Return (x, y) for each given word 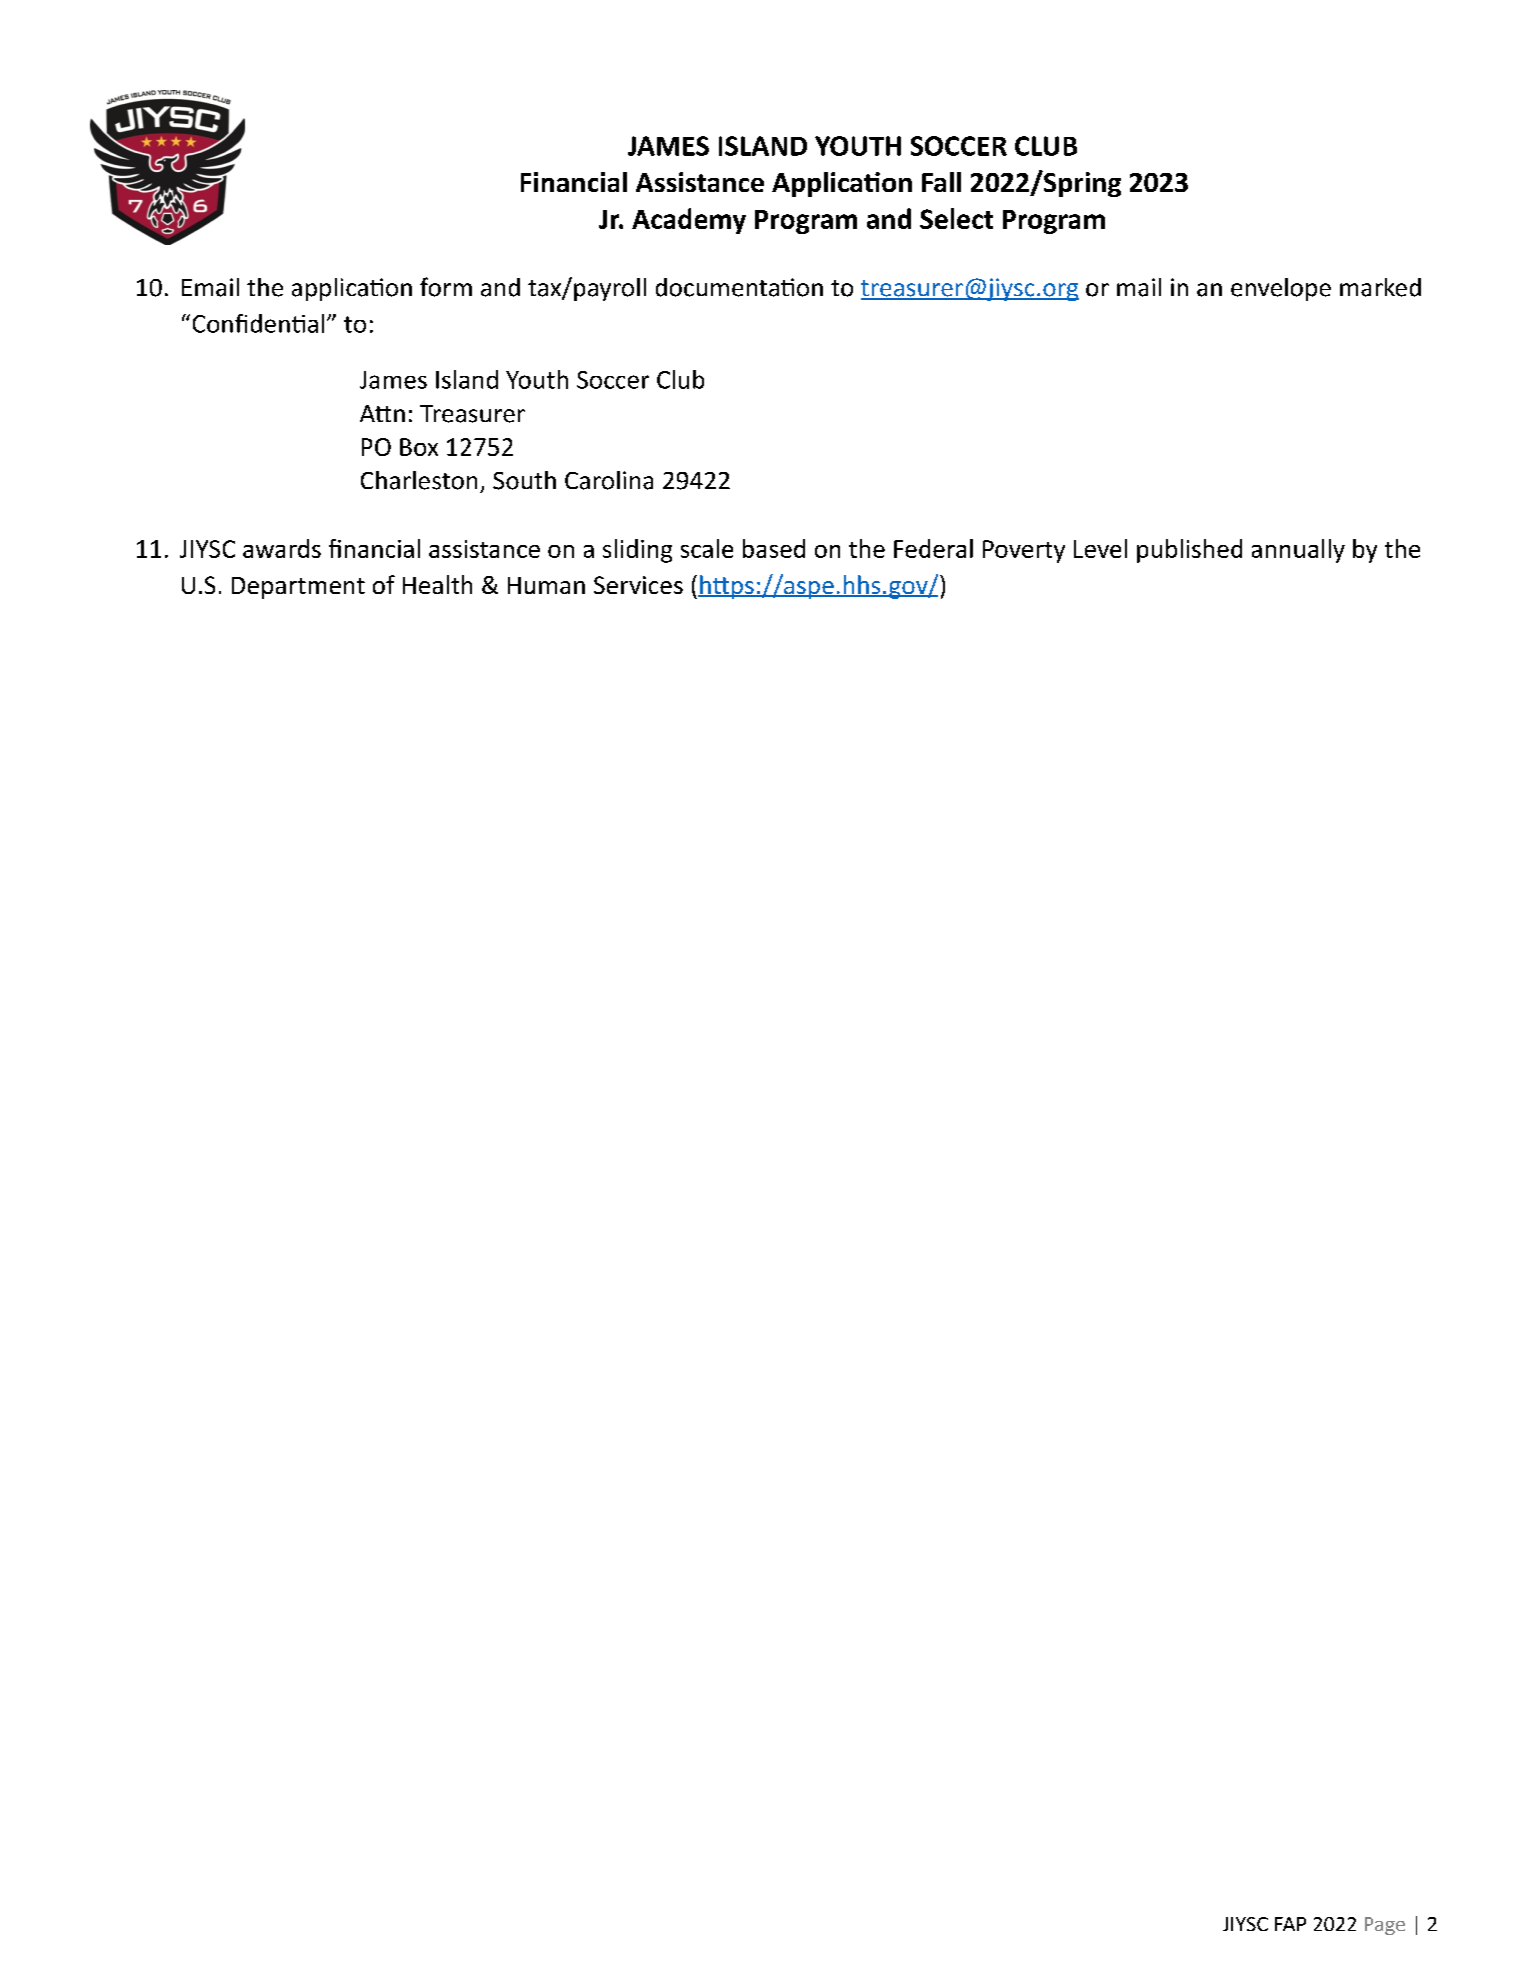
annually (1298, 551)
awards (282, 548)
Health (437, 584)
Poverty (1024, 551)
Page (1385, 1926)
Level (1100, 548)
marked (1380, 287)
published (1189, 551)
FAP (1290, 1924)
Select (956, 218)
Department (298, 588)
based (774, 548)
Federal (933, 548)
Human (546, 585)
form (446, 287)
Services (638, 585)
